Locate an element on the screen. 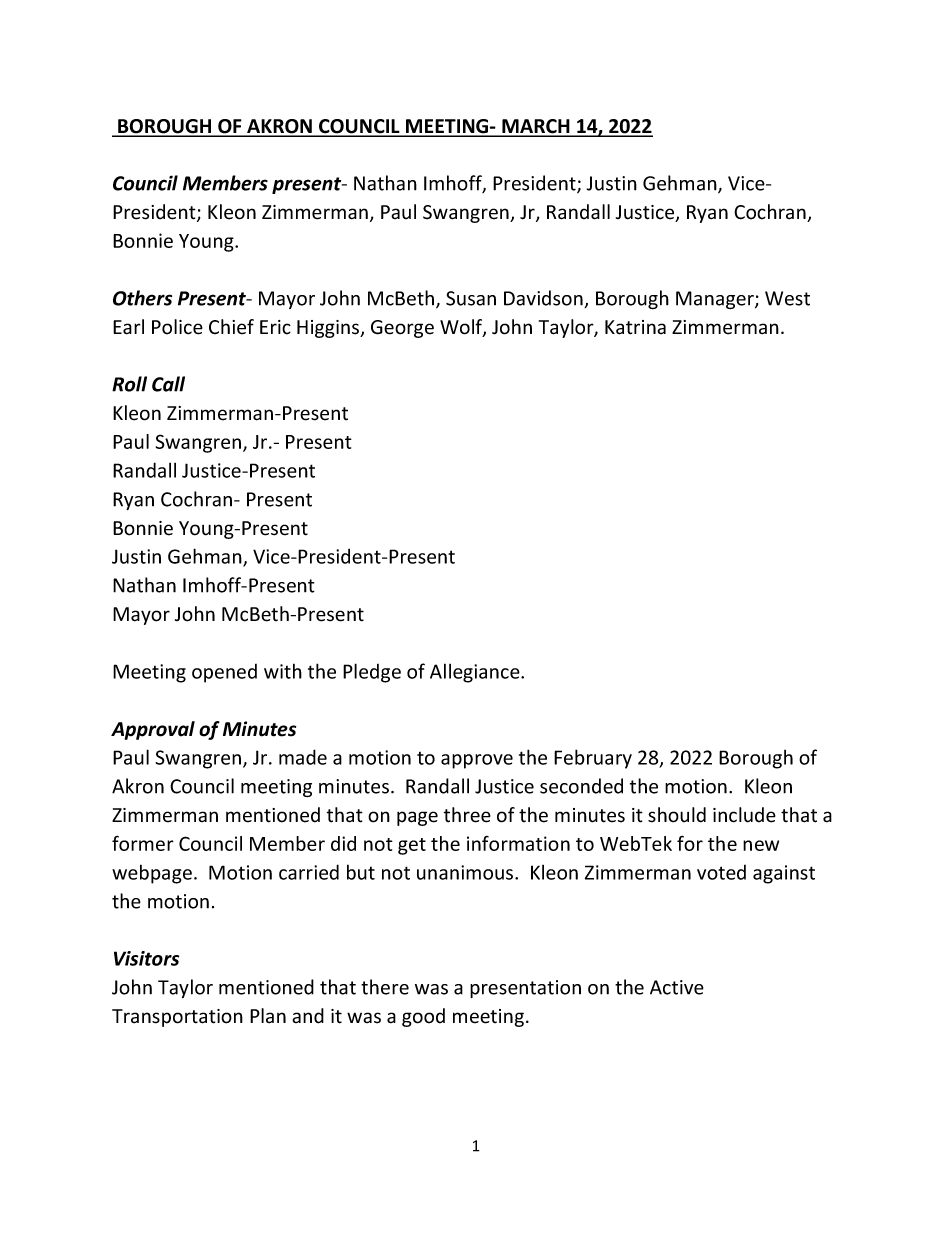 This screenshot has width=952, height=1233. good is located at coordinates (423, 1017).
